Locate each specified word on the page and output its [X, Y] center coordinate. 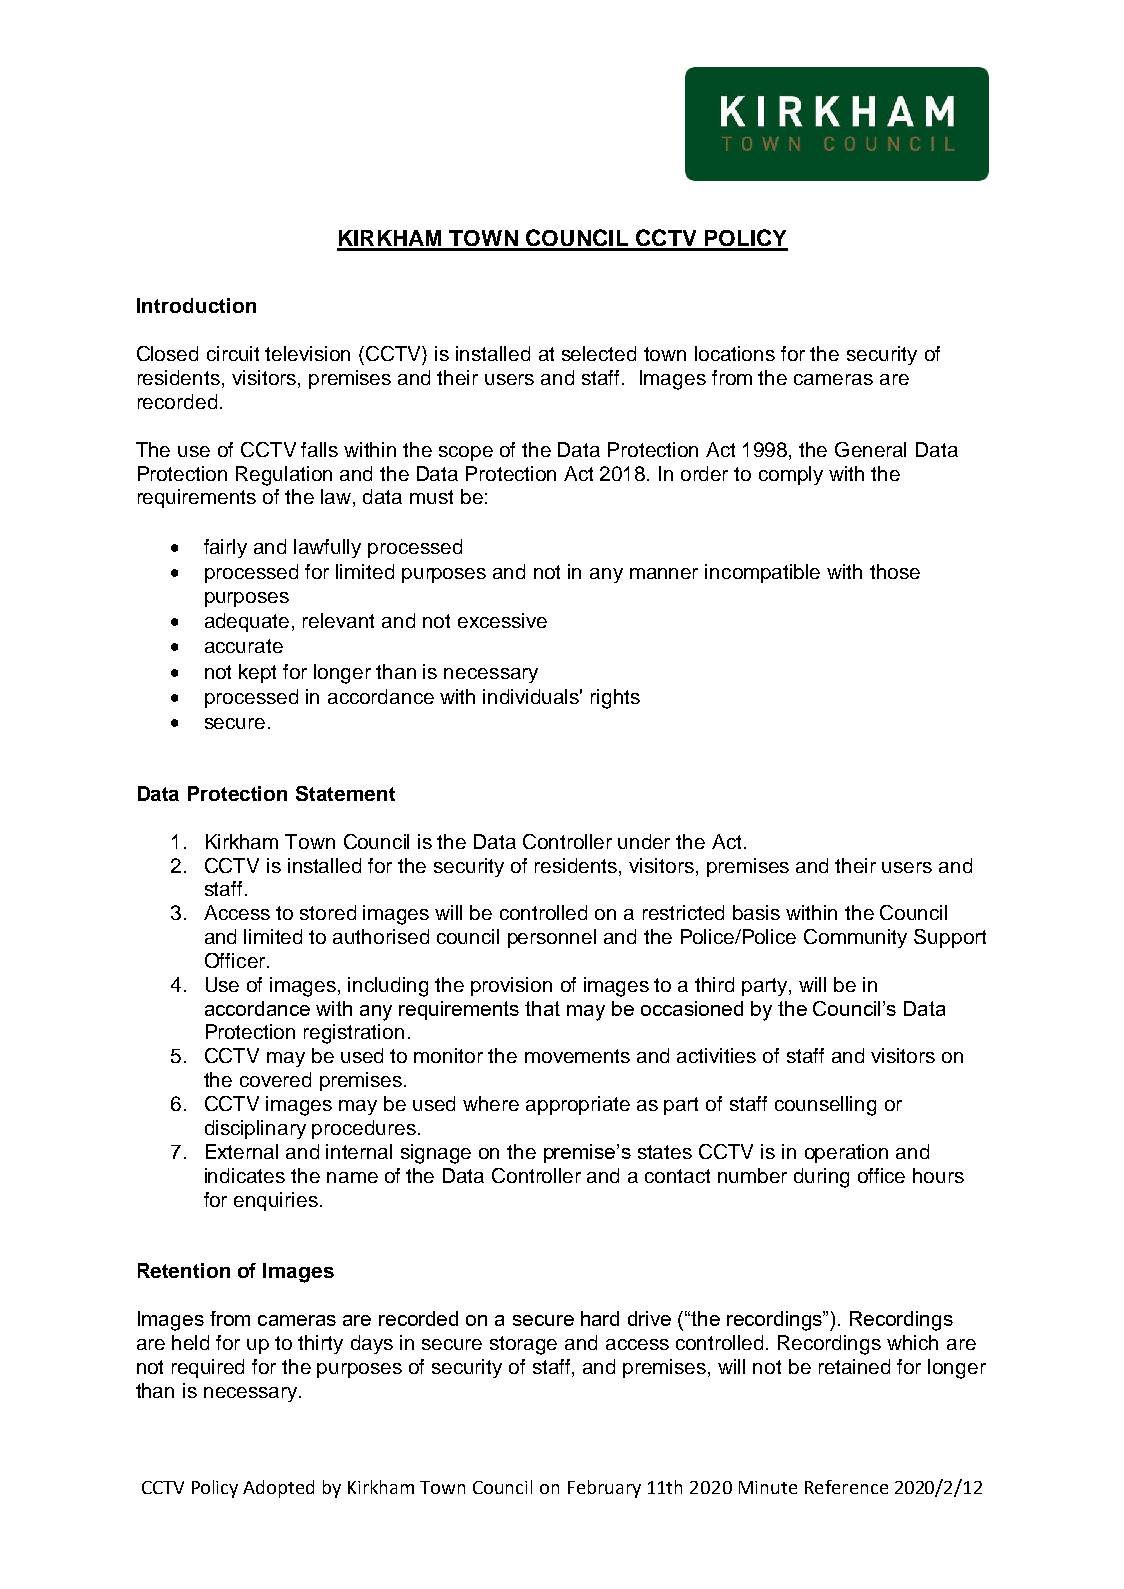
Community [855, 938]
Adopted [278, 1489]
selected [599, 353]
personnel [552, 938]
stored [328, 912]
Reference [846, 1487]
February [604, 1489]
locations [735, 353]
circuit [233, 353]
